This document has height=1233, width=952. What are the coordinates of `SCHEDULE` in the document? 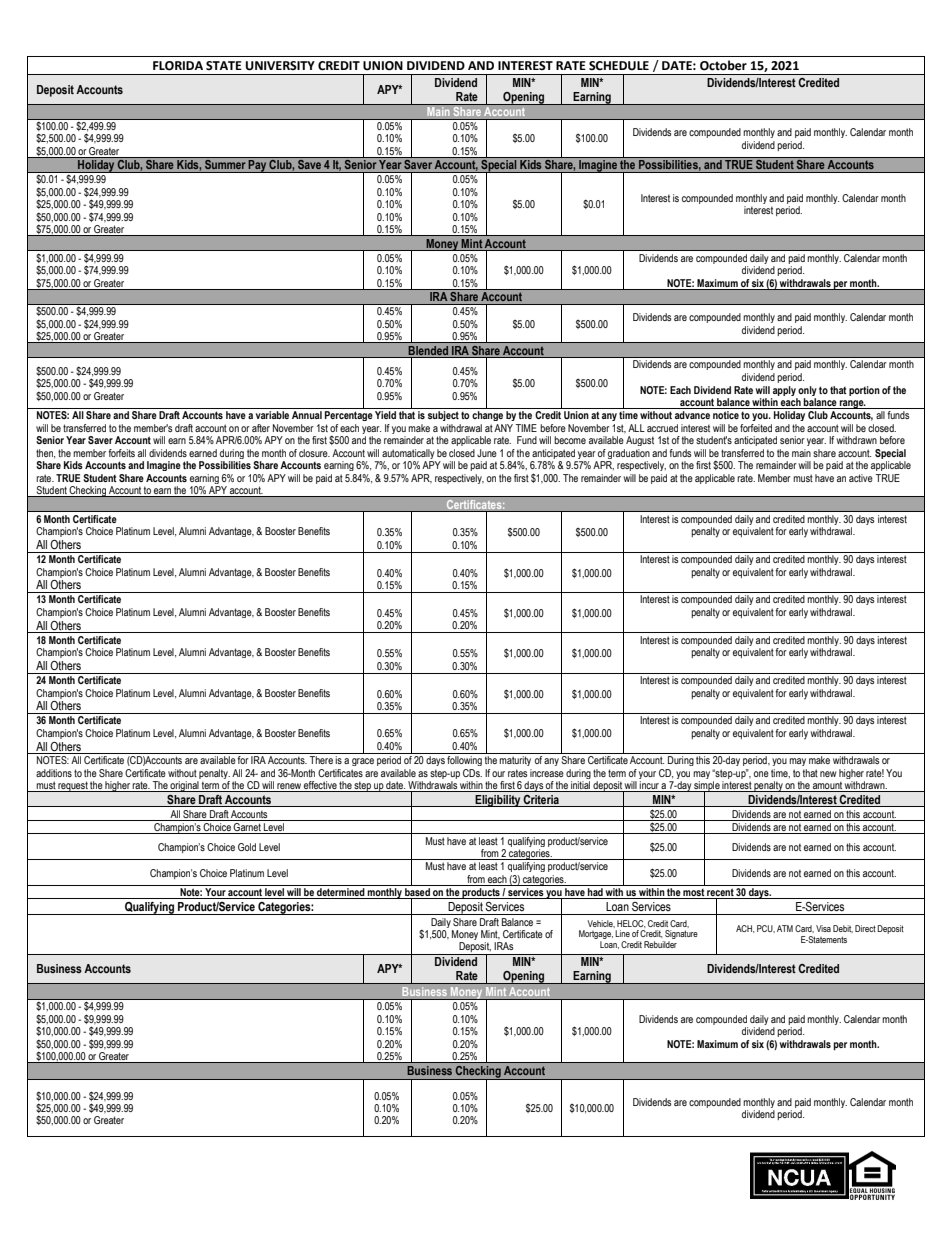 It's located at (619, 66).
